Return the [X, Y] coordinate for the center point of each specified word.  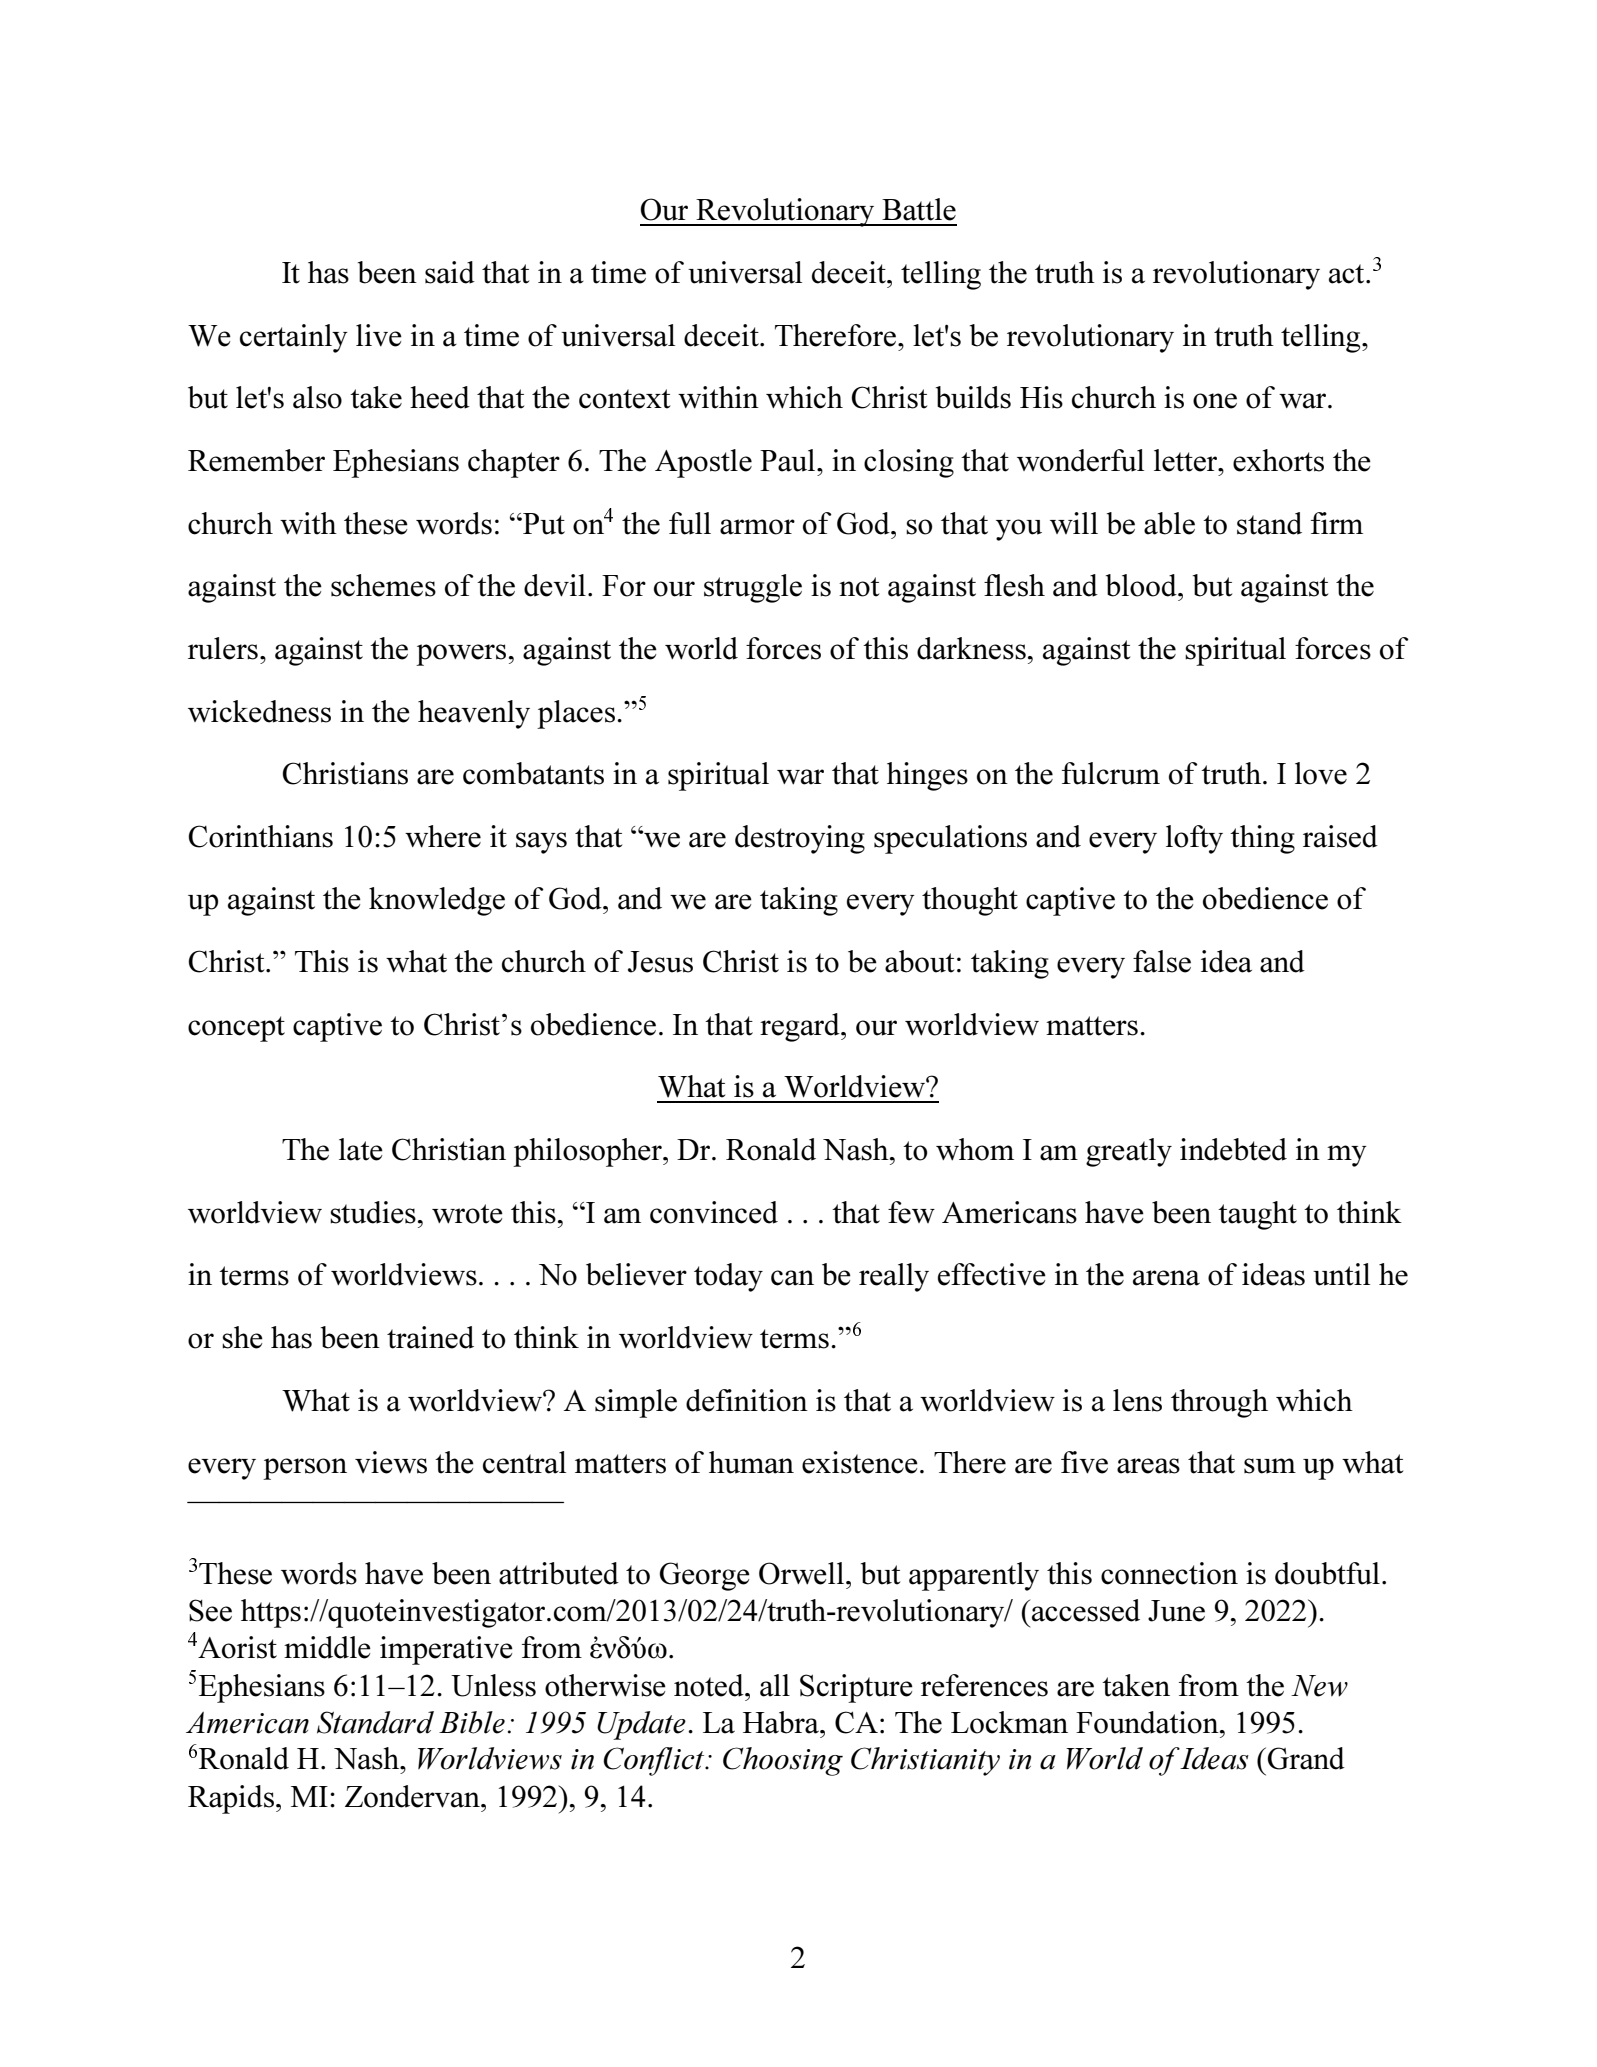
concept [236, 1029]
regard [801, 1027]
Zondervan [413, 1796]
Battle [919, 209]
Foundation [1148, 1722]
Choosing [783, 1761]
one [1215, 401]
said [450, 272]
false [1162, 961]
